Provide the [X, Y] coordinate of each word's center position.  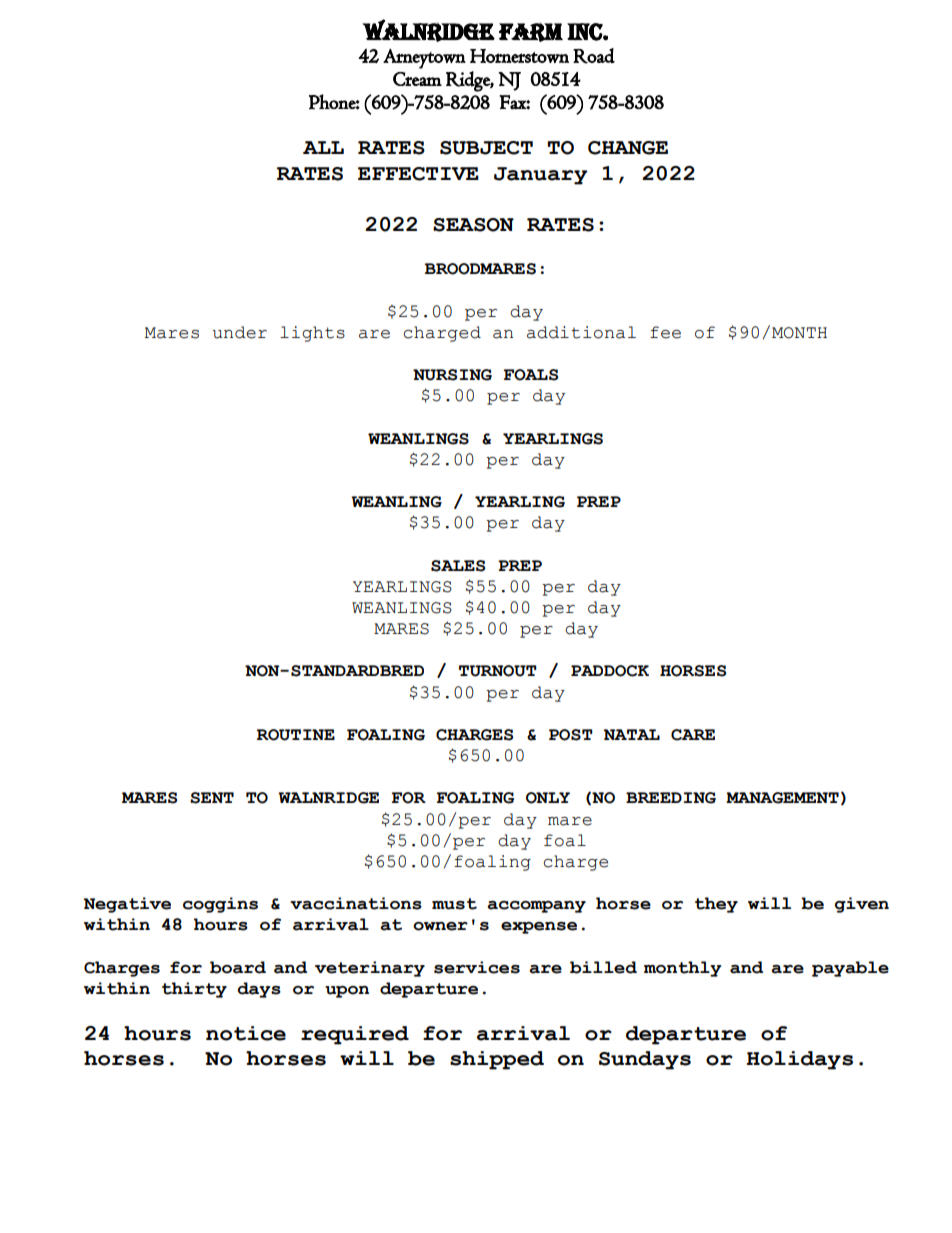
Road [594, 56]
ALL [323, 147]
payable [850, 969]
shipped [497, 1060]
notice [246, 1033]
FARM [531, 32]
